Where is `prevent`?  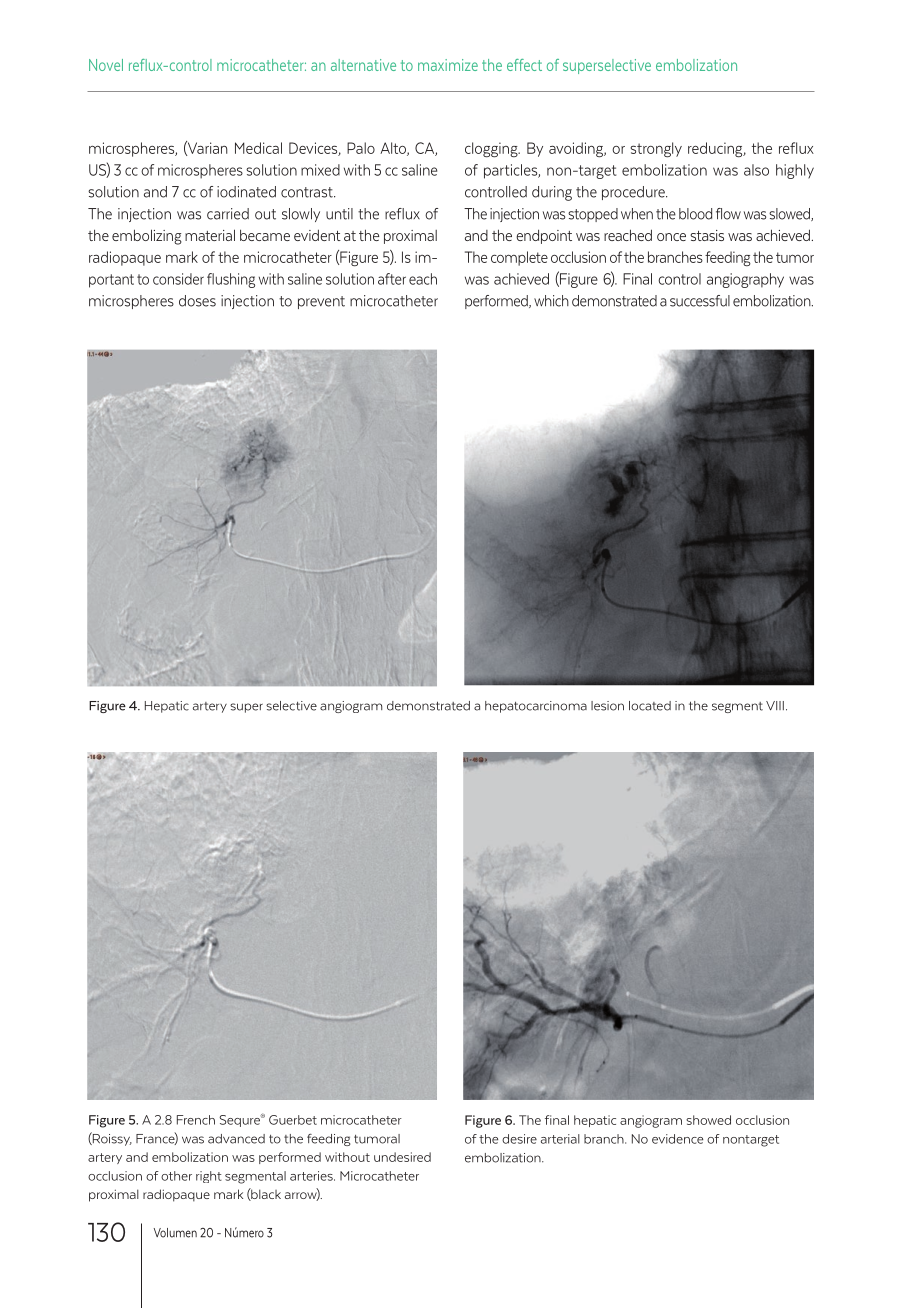
prevent is located at coordinates (321, 302).
